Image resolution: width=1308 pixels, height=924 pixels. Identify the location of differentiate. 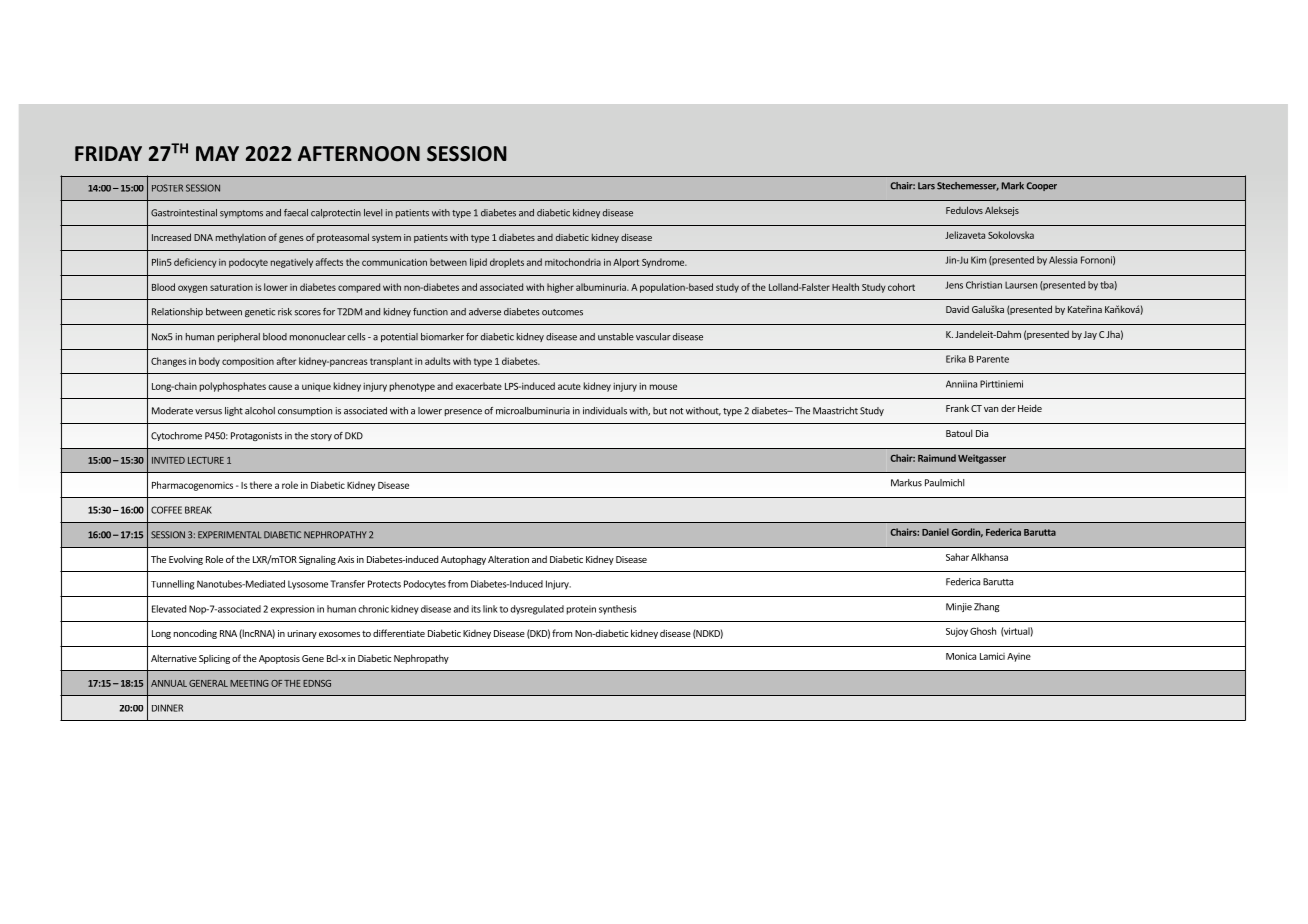
(399, 633).
